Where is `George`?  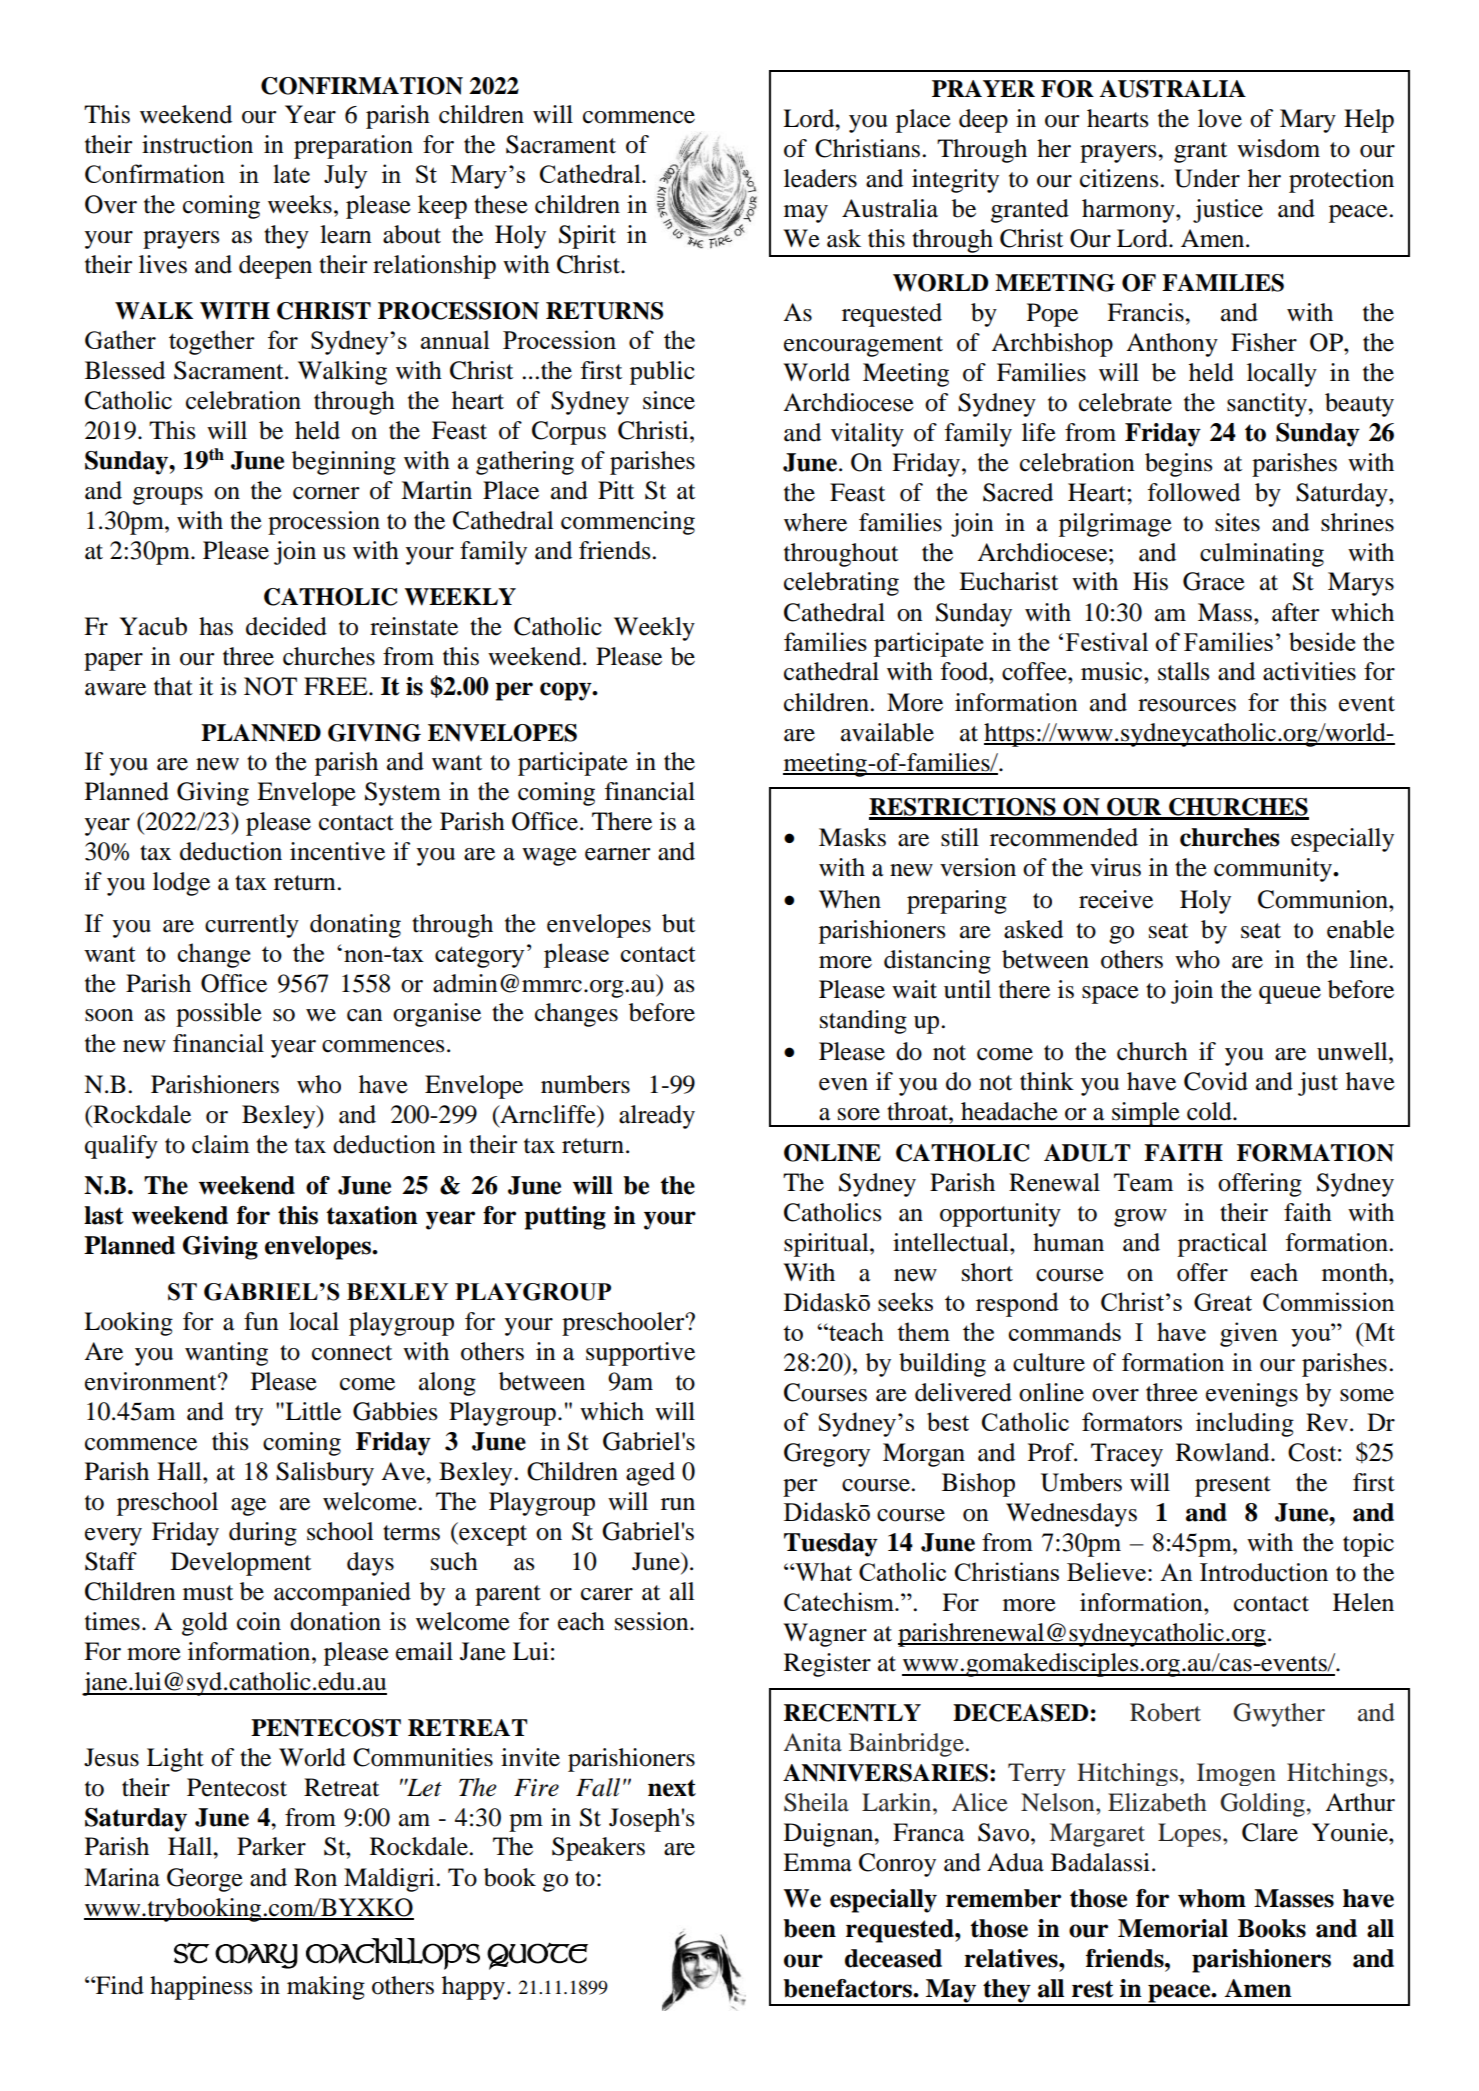 George is located at coordinates (205, 1880).
